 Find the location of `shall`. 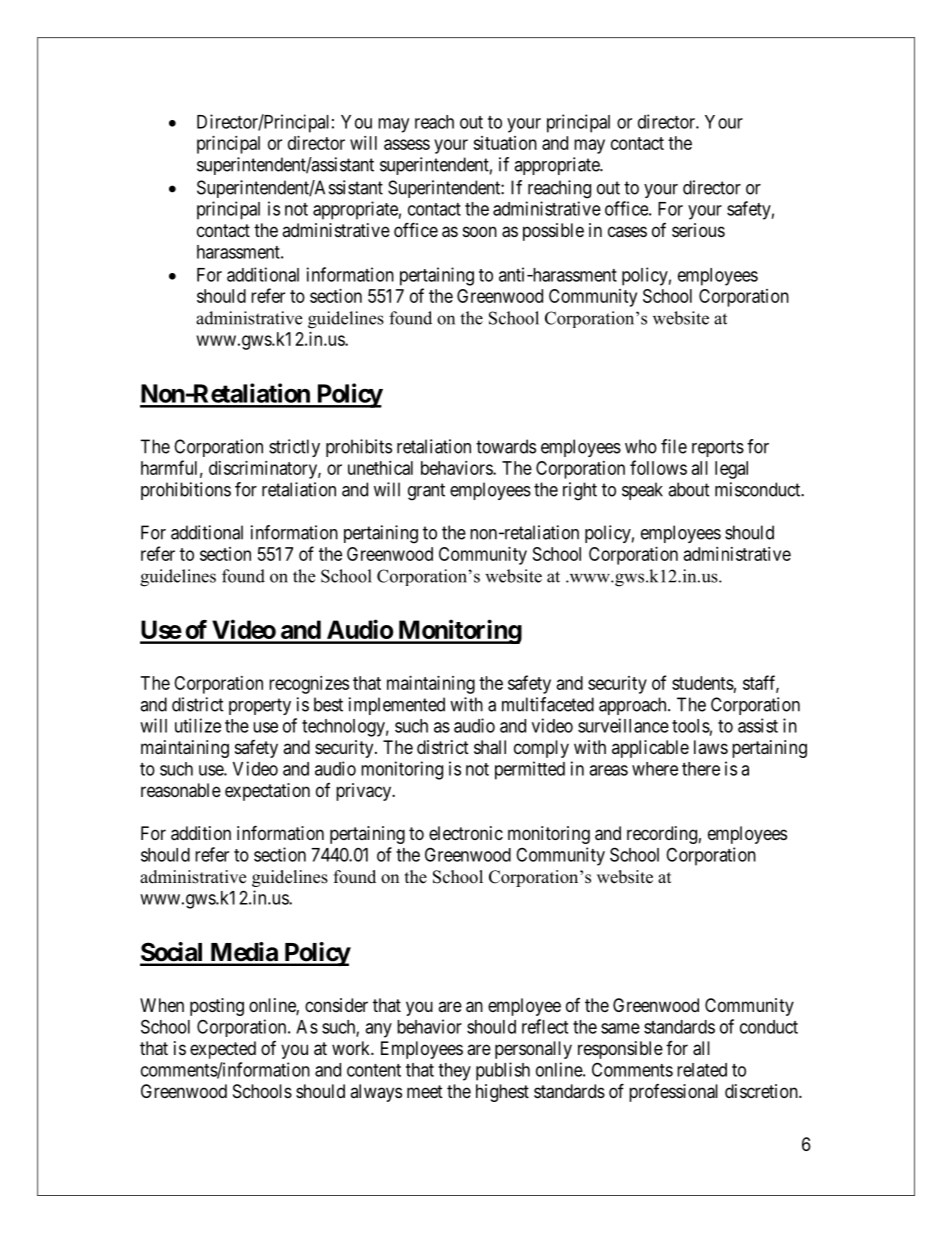

shall is located at coordinates (490, 747).
